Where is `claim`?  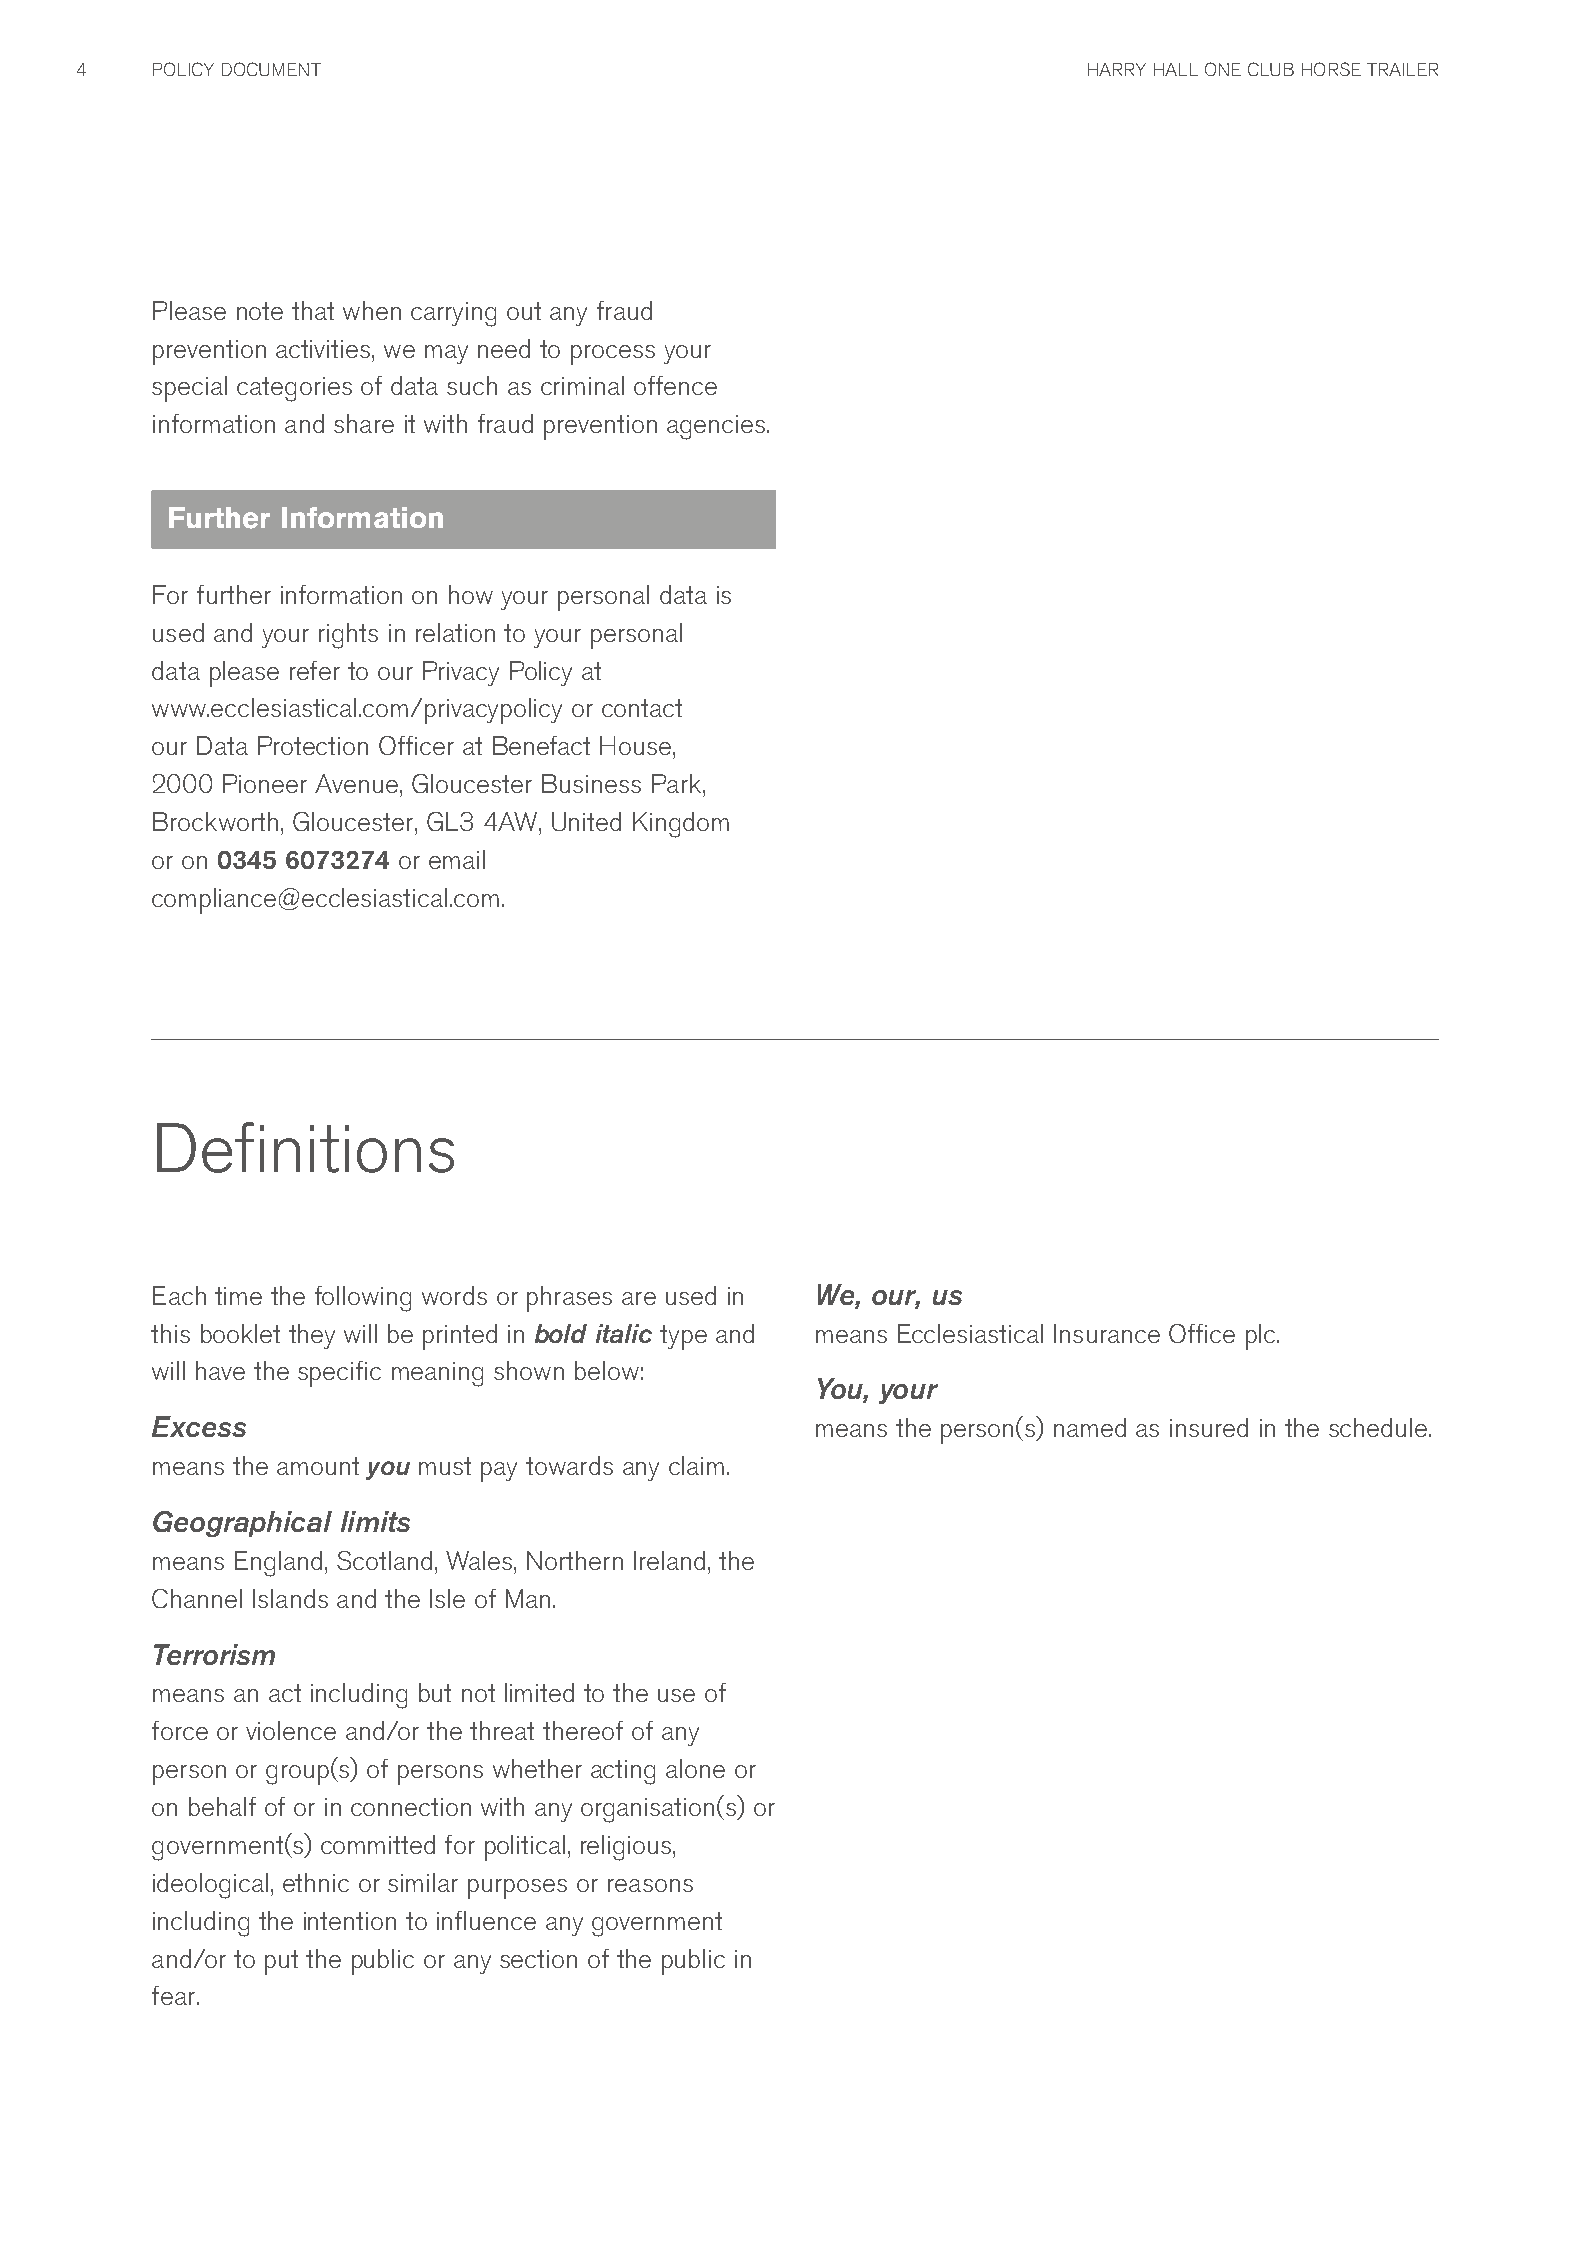 claim is located at coordinates (696, 1465).
